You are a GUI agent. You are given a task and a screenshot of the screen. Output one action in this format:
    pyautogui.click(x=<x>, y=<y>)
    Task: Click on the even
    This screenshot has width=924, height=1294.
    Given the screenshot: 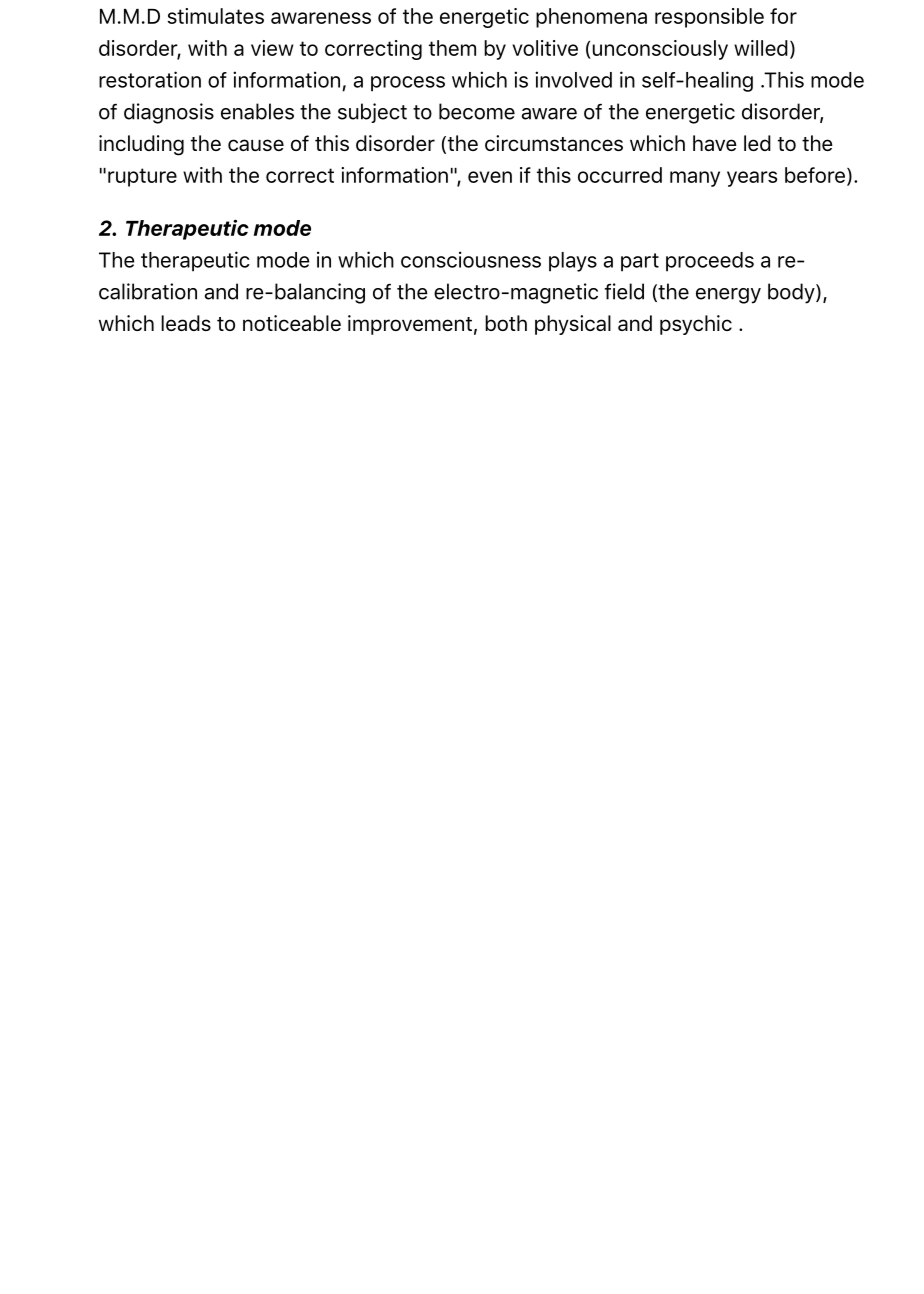 What is the action you would take?
    pyautogui.click(x=490, y=177)
